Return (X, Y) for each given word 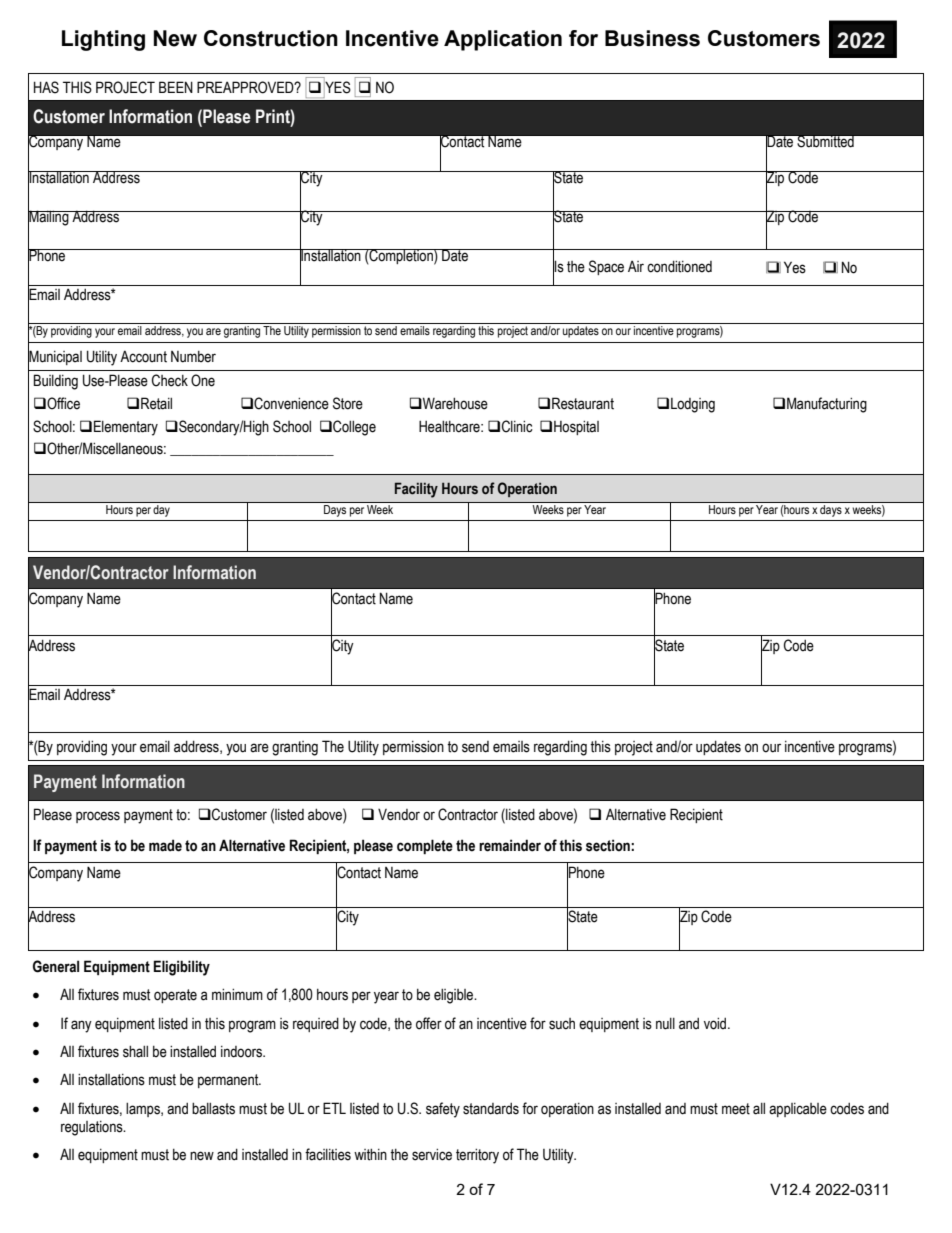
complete (425, 846)
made (165, 845)
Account (143, 356)
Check (170, 380)
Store (348, 403)
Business (652, 38)
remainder (510, 845)
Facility (416, 490)
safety (443, 1110)
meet (736, 1109)
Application (503, 40)
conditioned (679, 266)
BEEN (176, 87)
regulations (93, 1128)
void (716, 1023)
